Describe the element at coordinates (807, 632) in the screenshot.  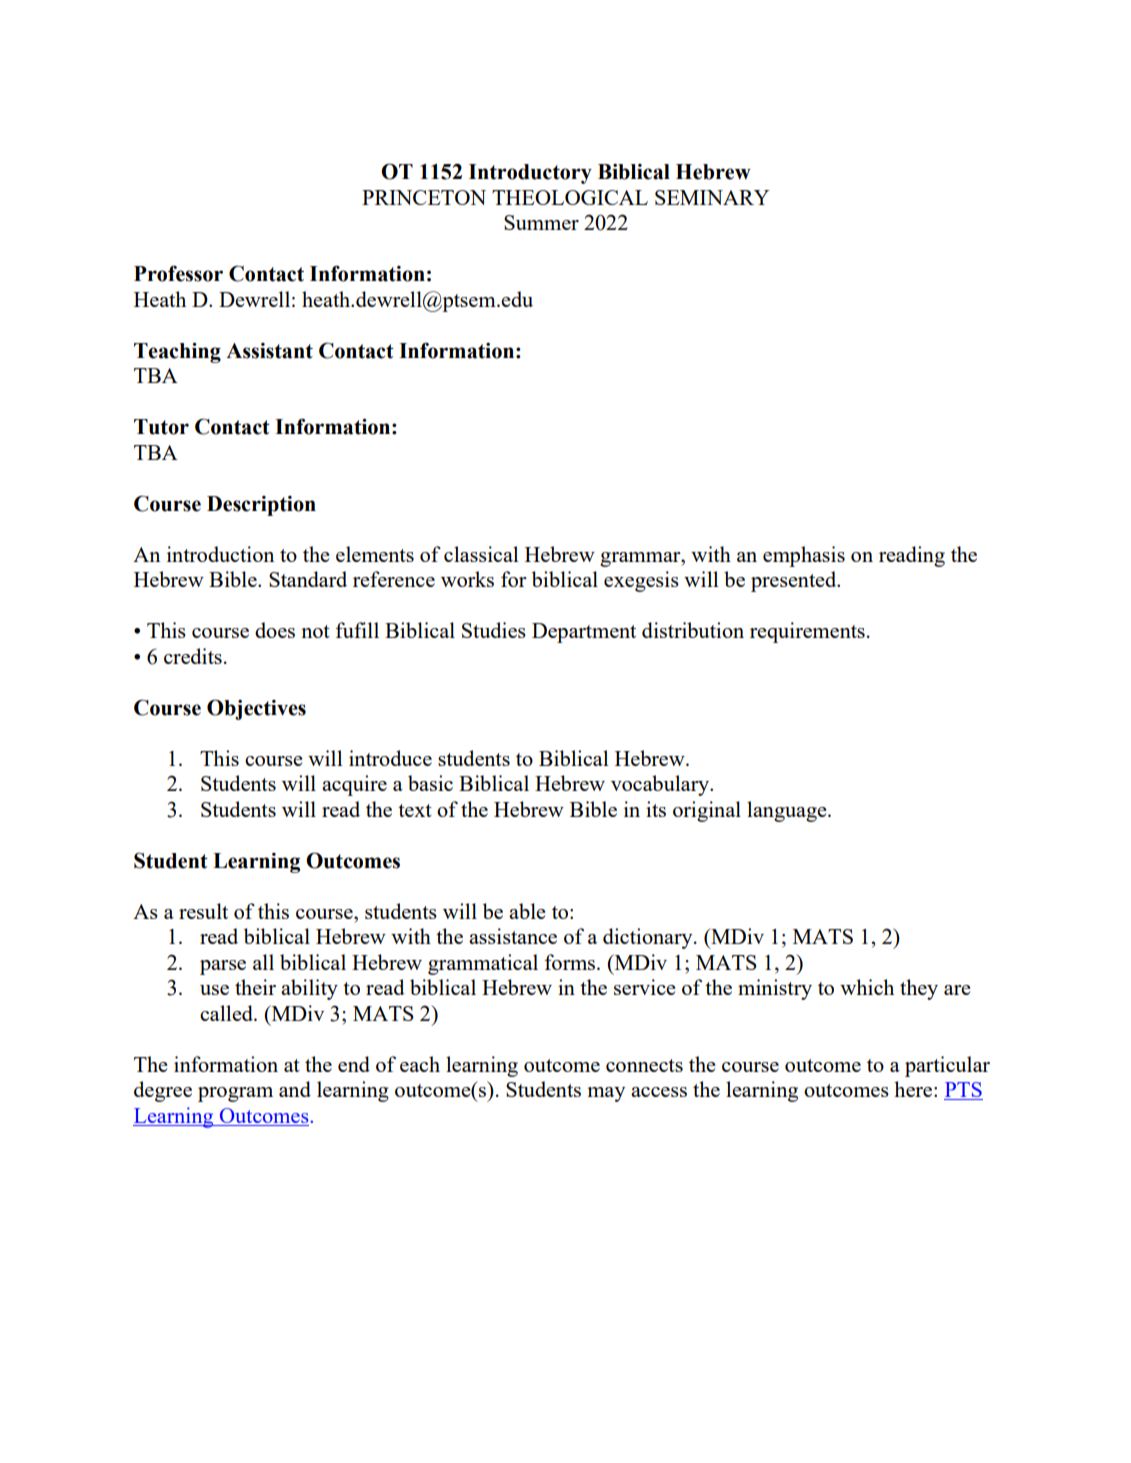
I see `requirements` at that location.
